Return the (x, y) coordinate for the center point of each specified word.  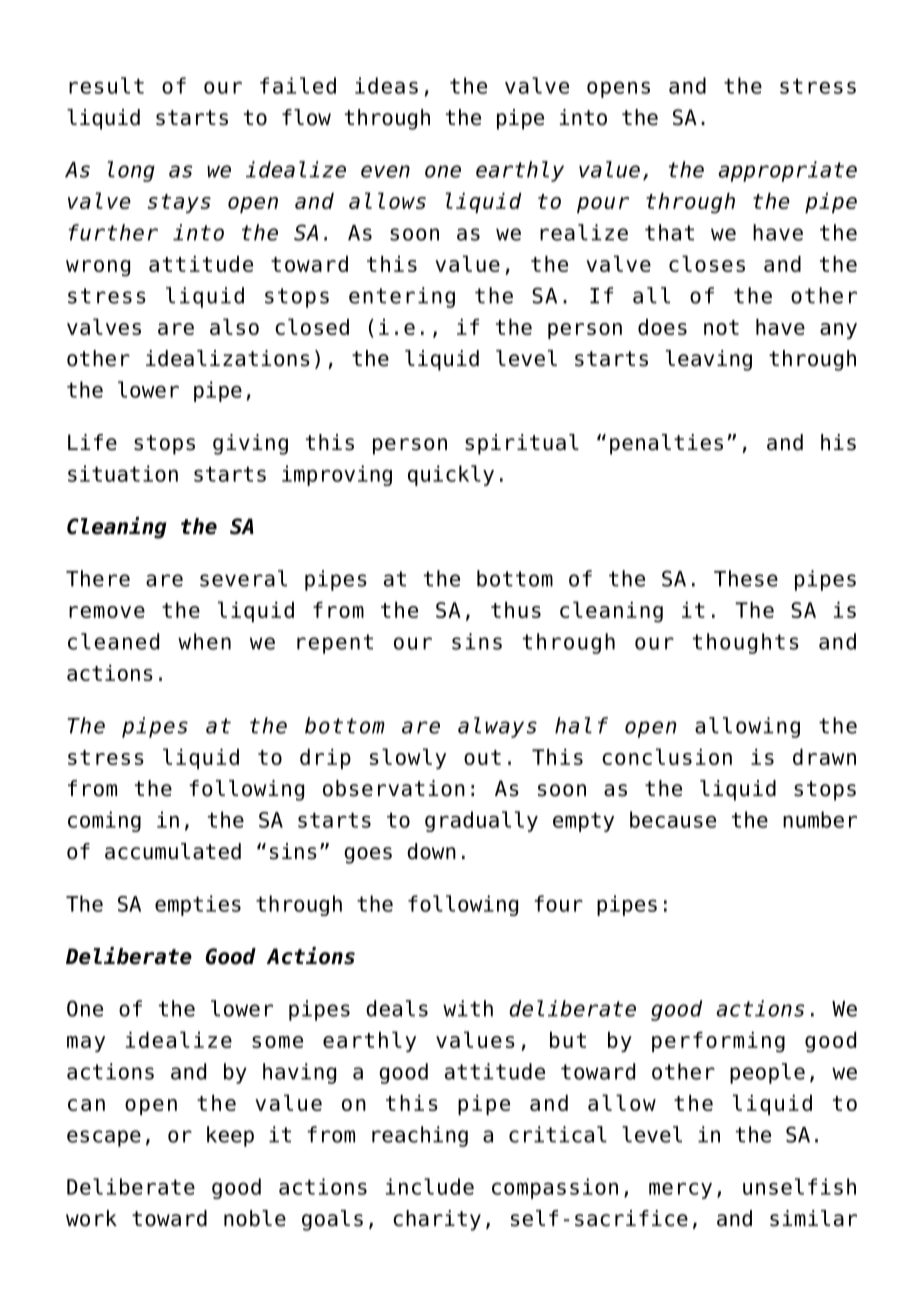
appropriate (787, 171)
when (204, 641)
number (820, 819)
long (131, 171)
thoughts (746, 643)
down (431, 851)
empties (198, 905)
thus (516, 610)
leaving (709, 360)
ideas (386, 85)
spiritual (522, 444)
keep (230, 1136)
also (234, 326)
